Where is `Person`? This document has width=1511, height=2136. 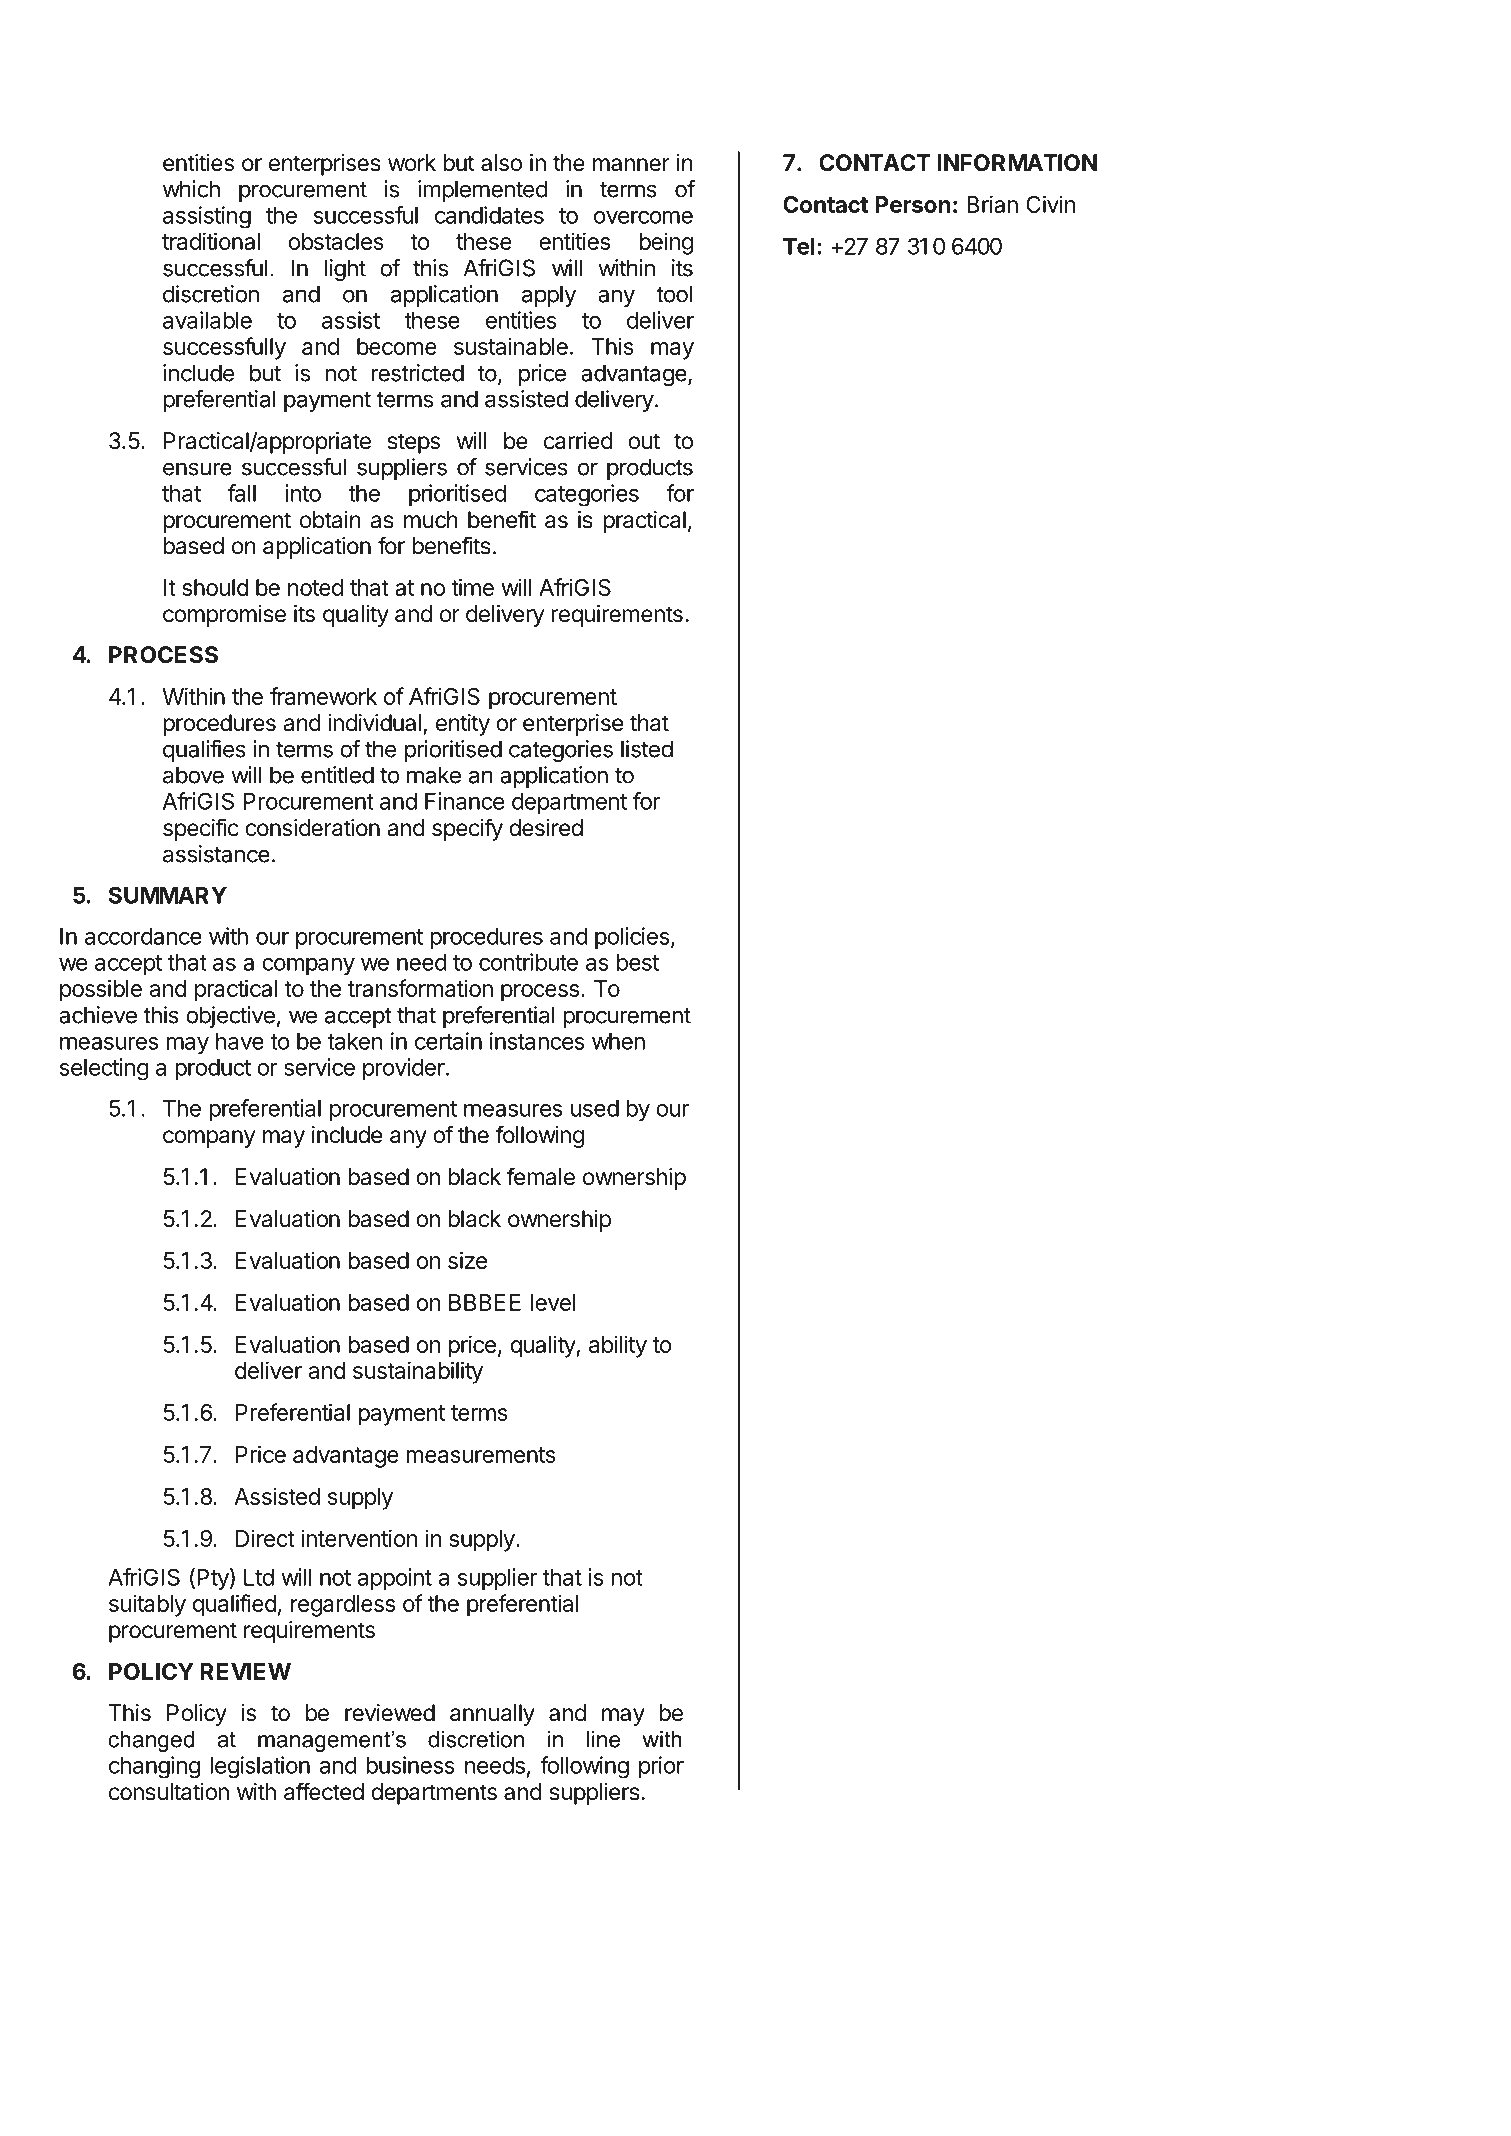
Person is located at coordinates (913, 204).
